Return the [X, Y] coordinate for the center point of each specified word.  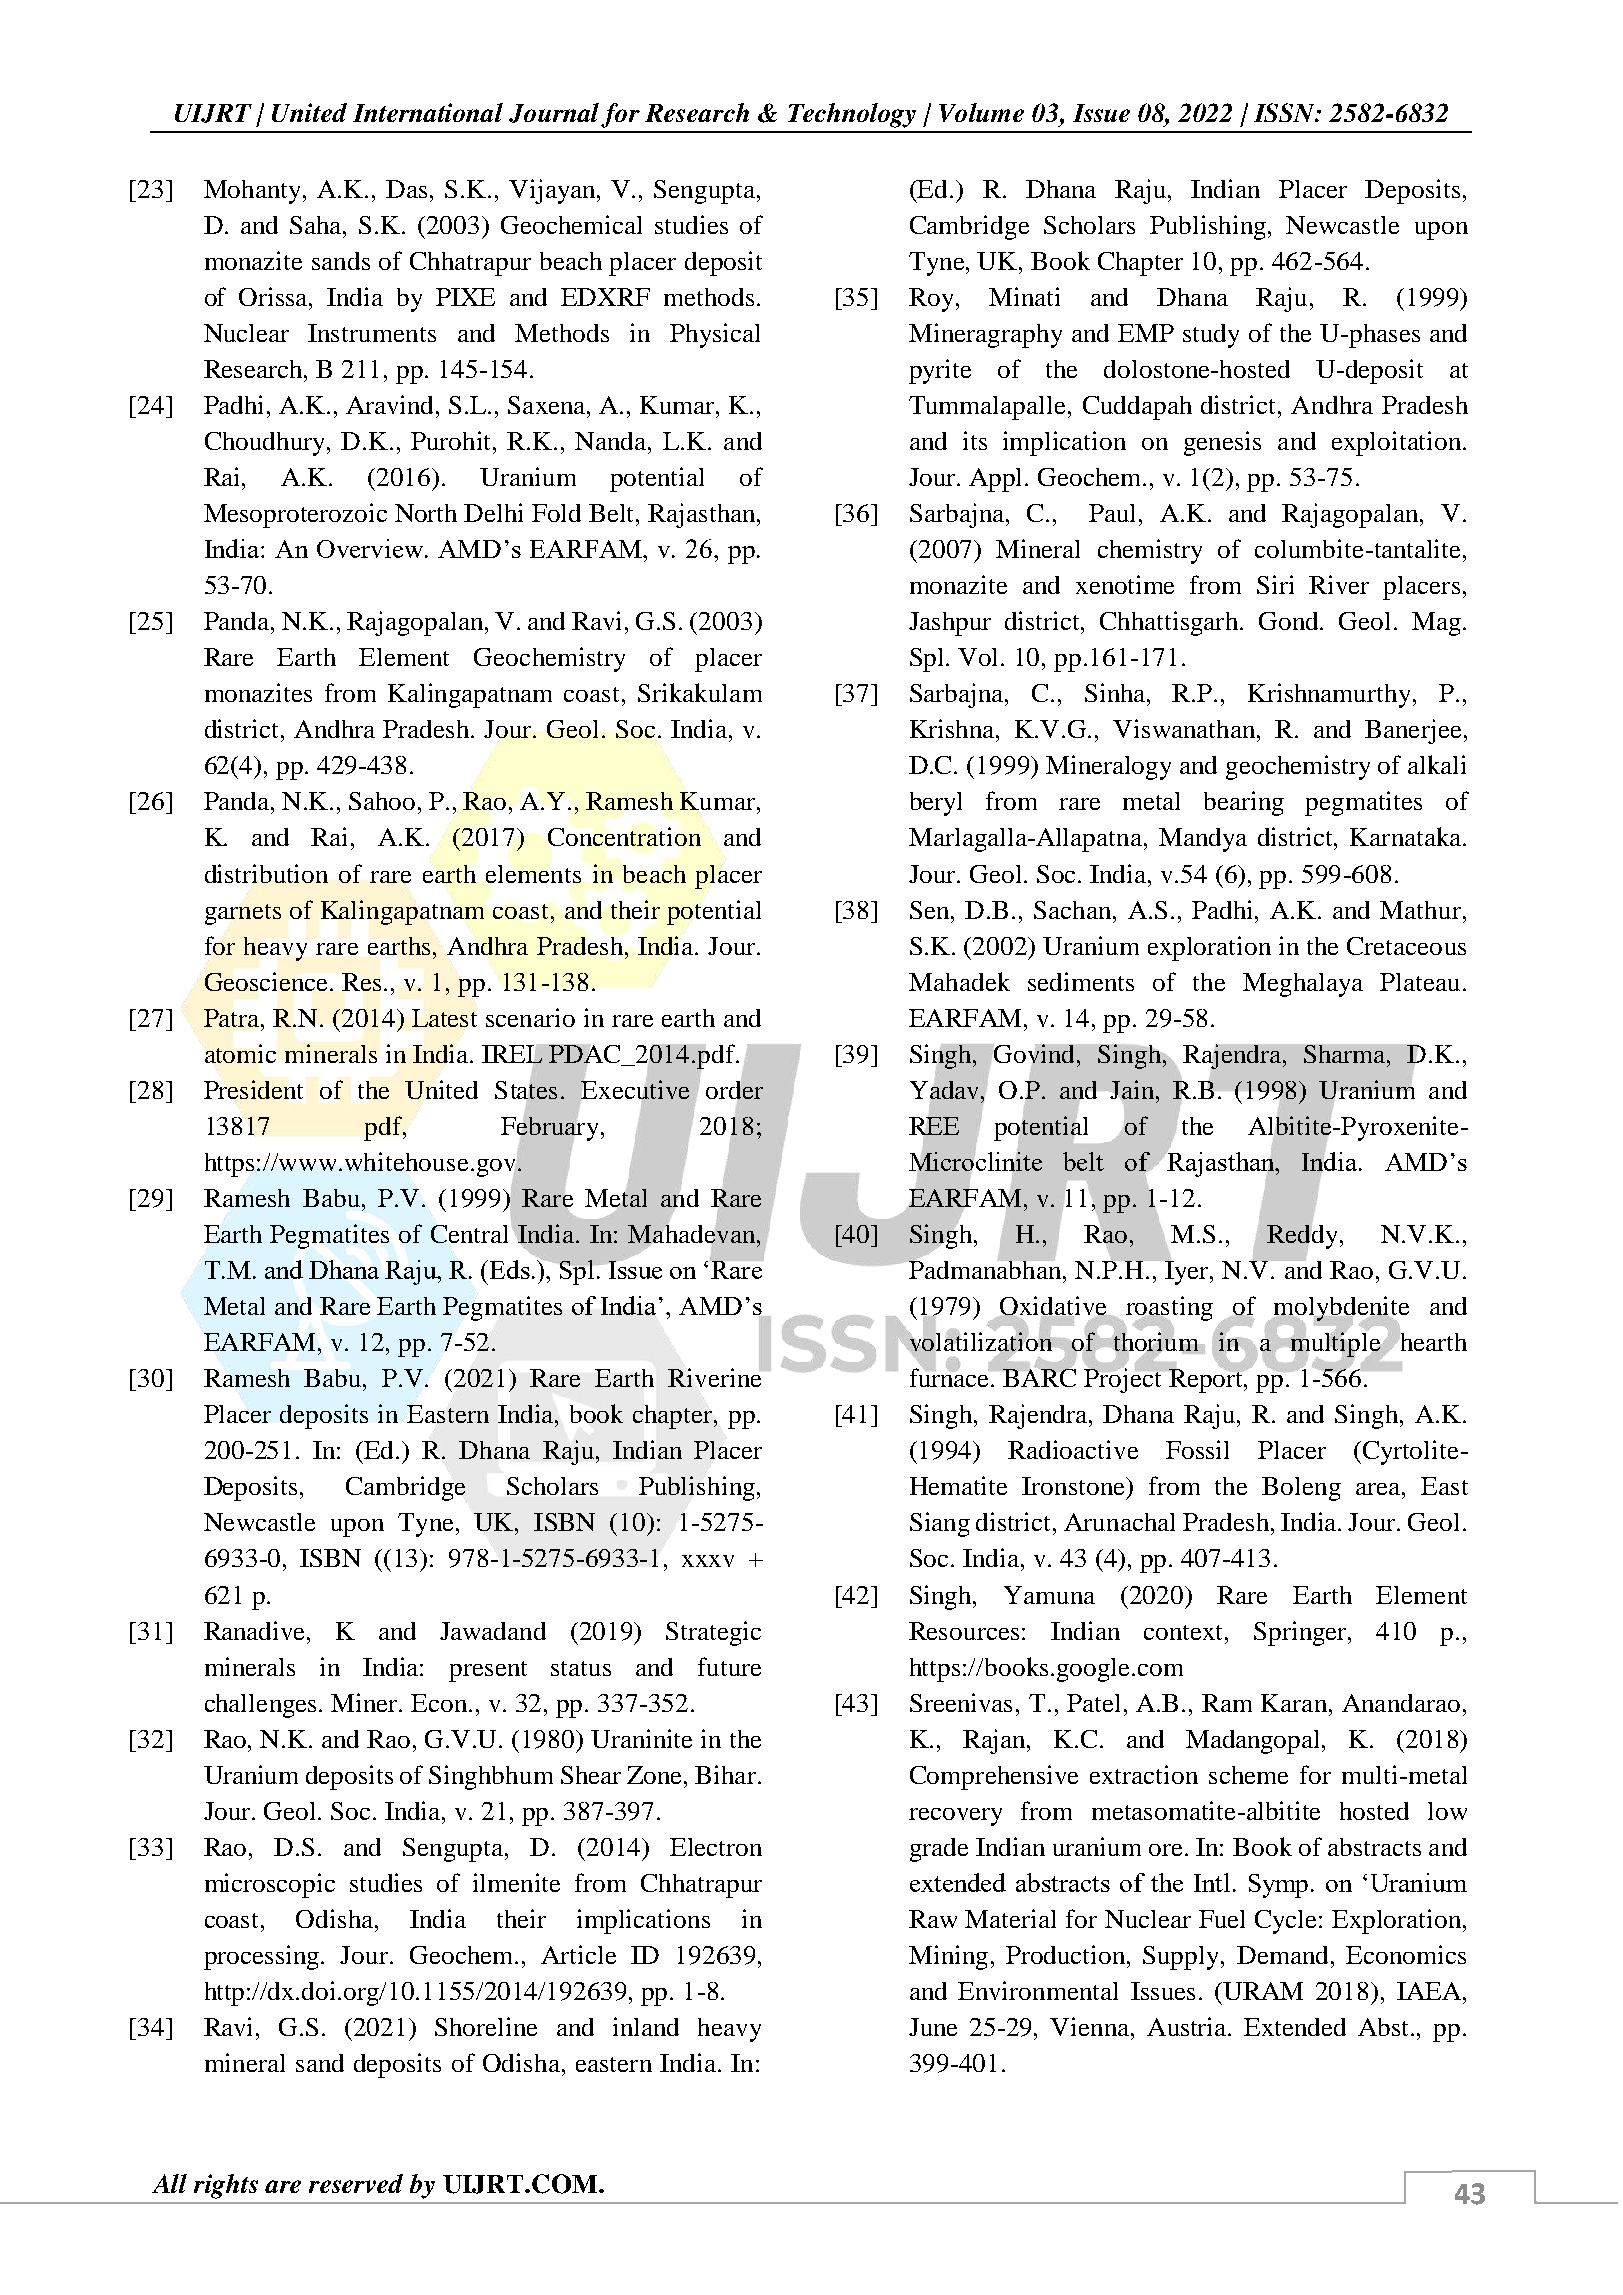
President [253, 1089]
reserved [356, 2183]
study [1211, 336]
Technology [852, 115]
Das [408, 189]
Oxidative [1054, 1307]
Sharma [1346, 1054]
